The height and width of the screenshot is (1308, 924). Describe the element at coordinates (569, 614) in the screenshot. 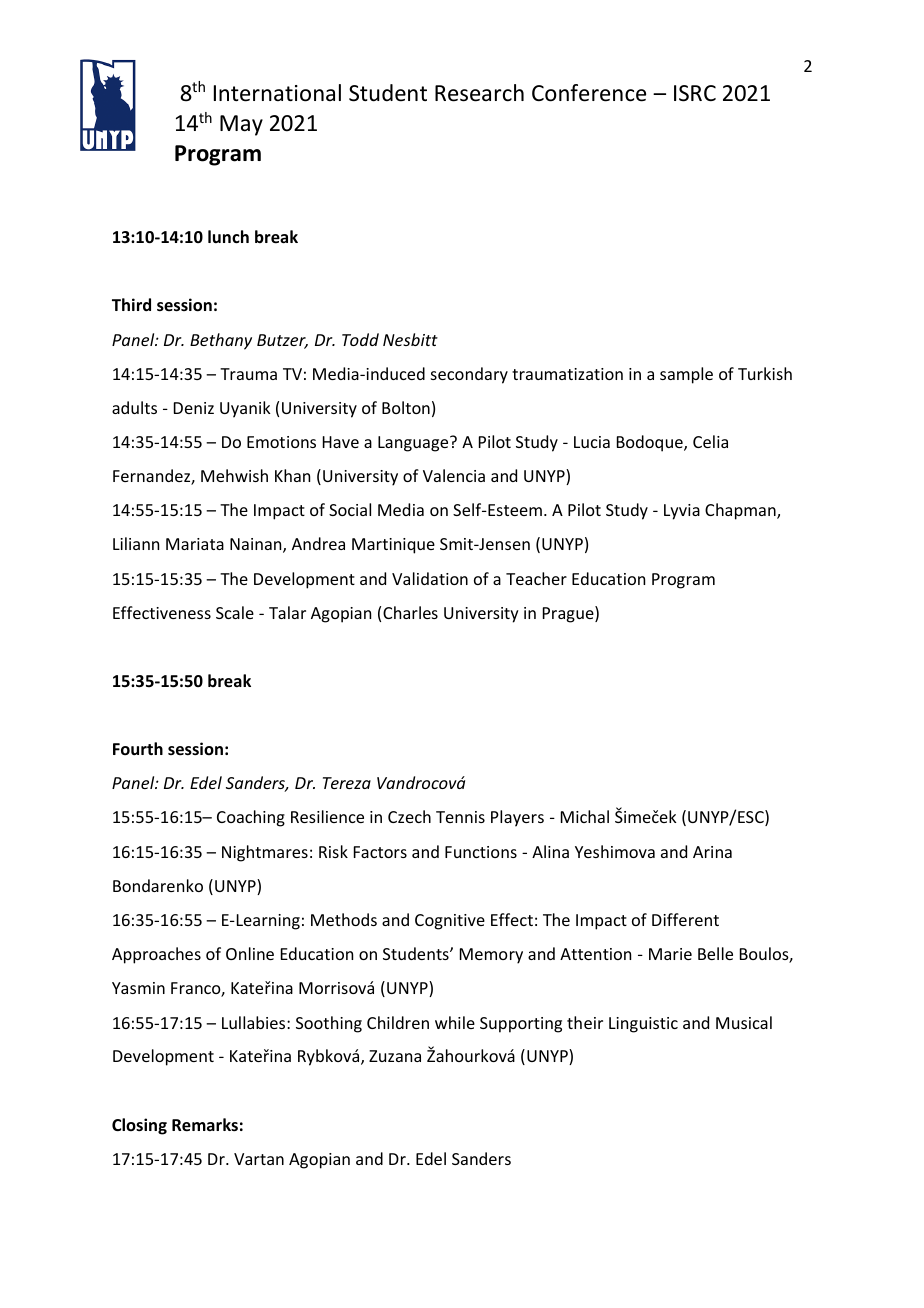

I see `Prague` at that location.
